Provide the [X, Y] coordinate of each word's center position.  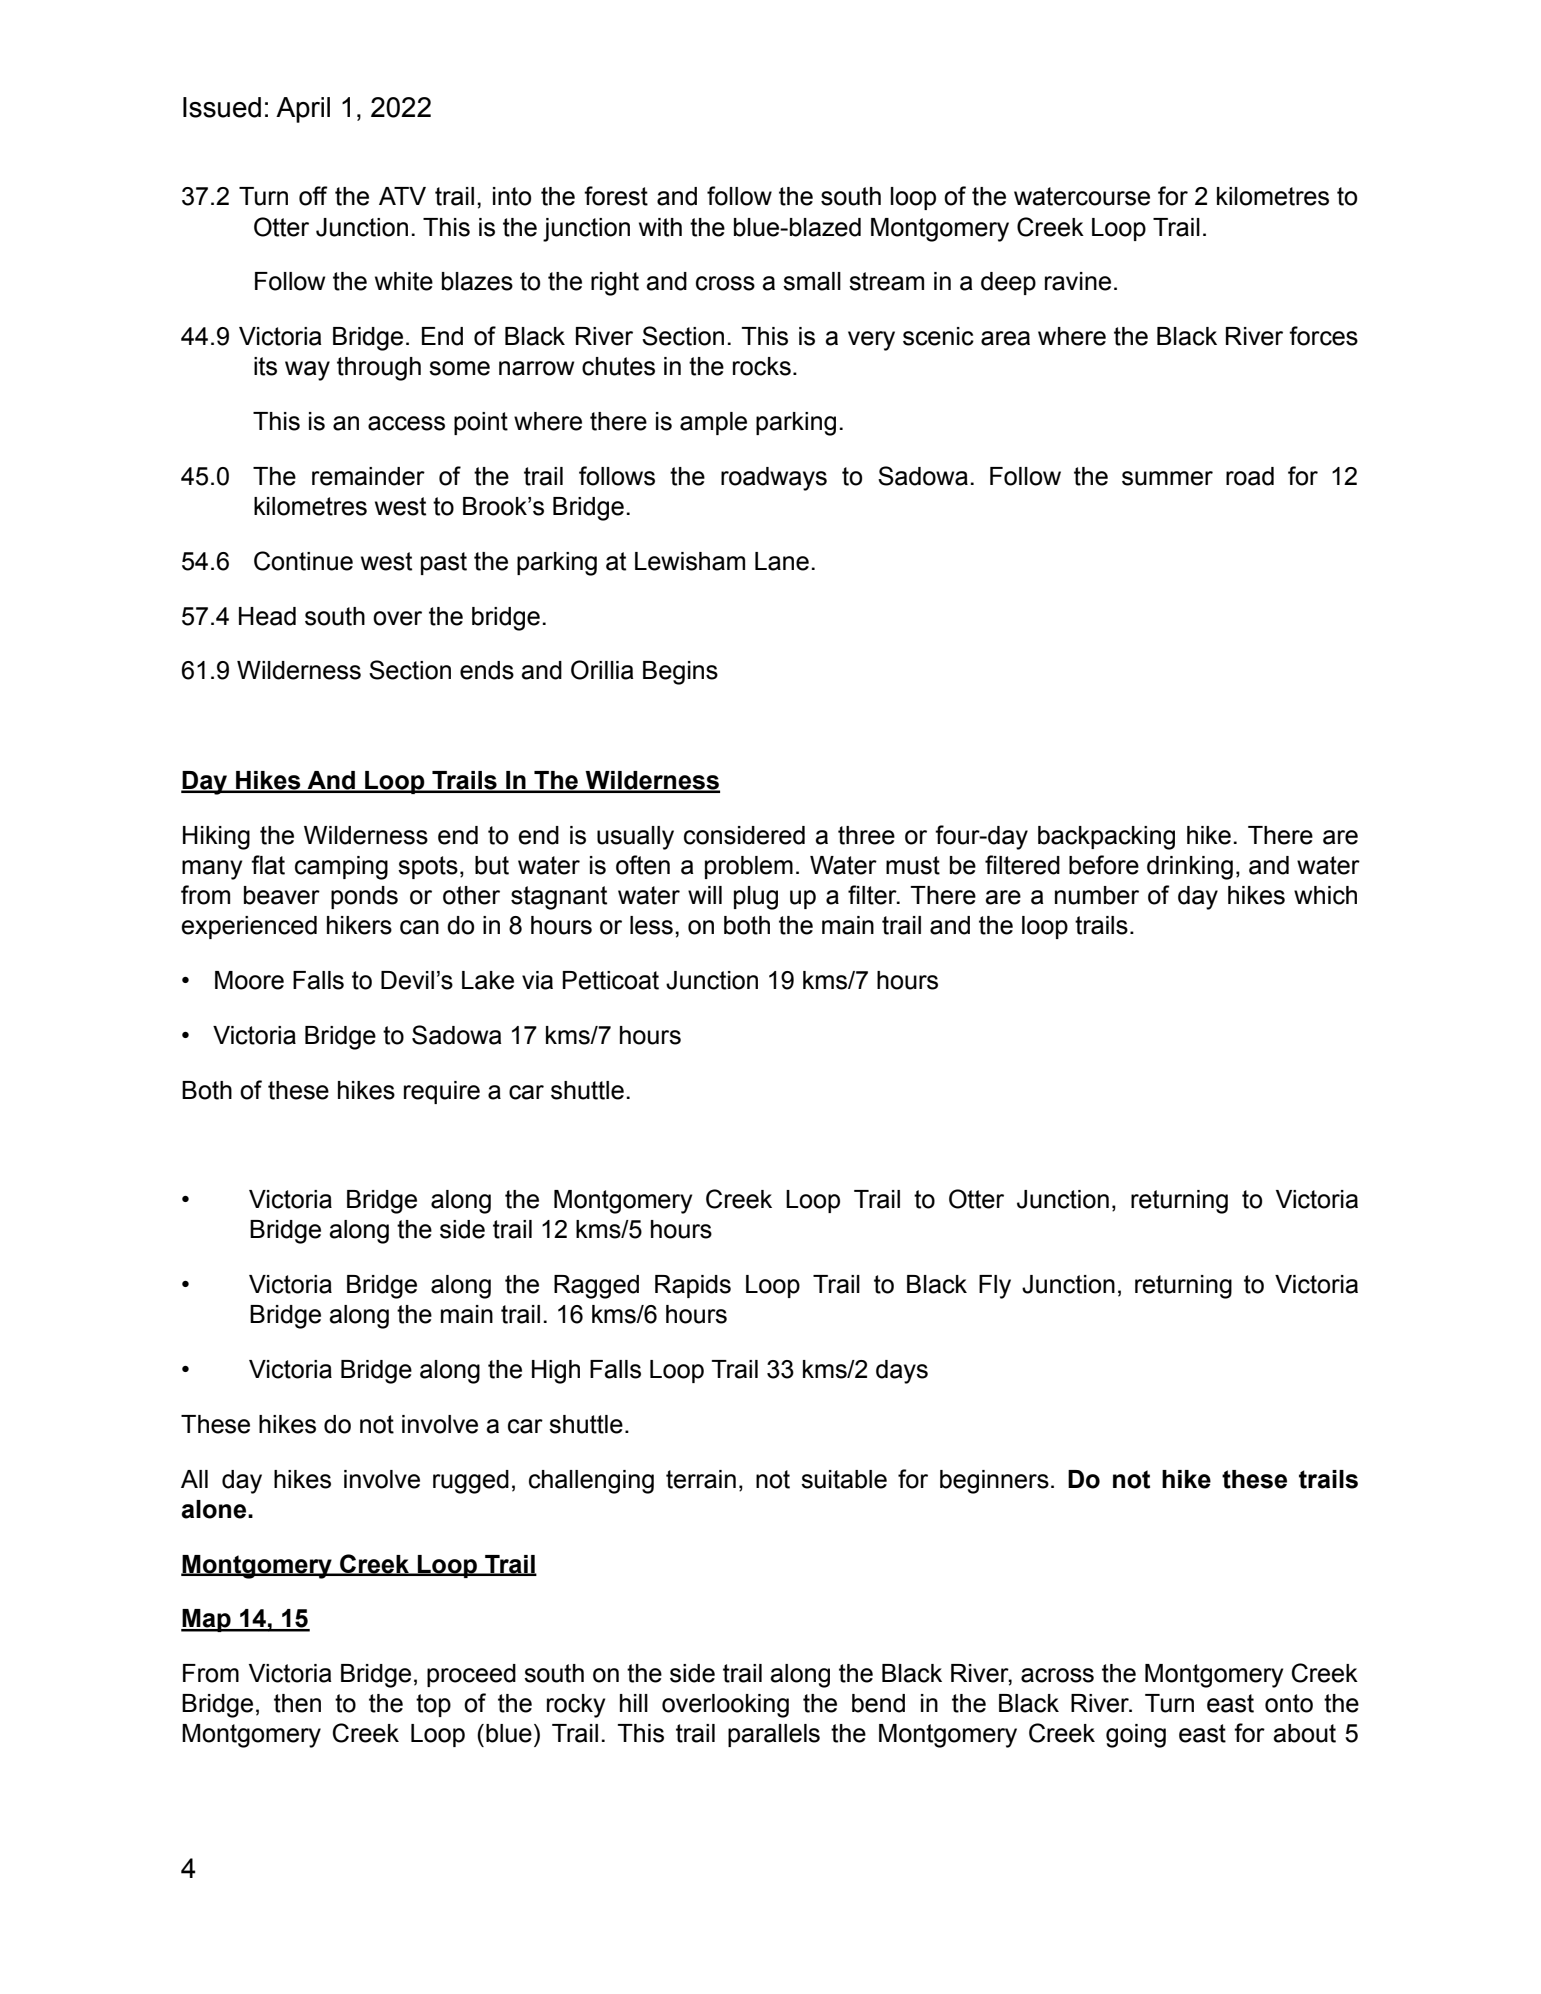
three [866, 835]
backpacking [1106, 838]
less [651, 925]
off [313, 196]
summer [1167, 478]
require [442, 1092]
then [297, 1703]
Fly [995, 1287]
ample [713, 423]
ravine [1078, 281]
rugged [471, 1482]
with [660, 227]
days [902, 1372]
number [1097, 895]
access [406, 423]
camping [341, 868]
